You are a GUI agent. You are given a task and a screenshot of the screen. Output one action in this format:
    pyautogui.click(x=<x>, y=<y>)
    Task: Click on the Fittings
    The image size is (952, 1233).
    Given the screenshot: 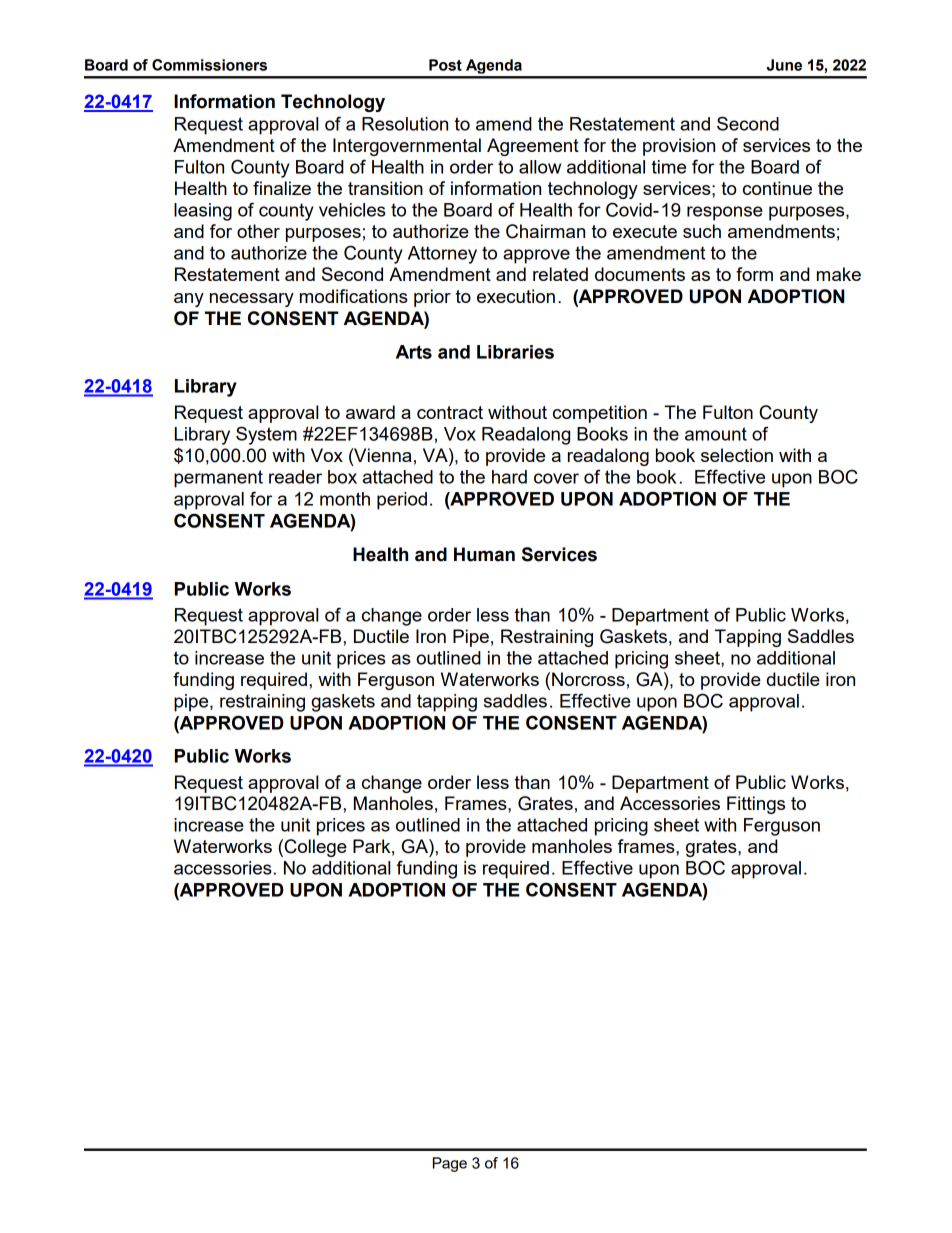 What is the action you would take?
    pyautogui.click(x=756, y=805)
